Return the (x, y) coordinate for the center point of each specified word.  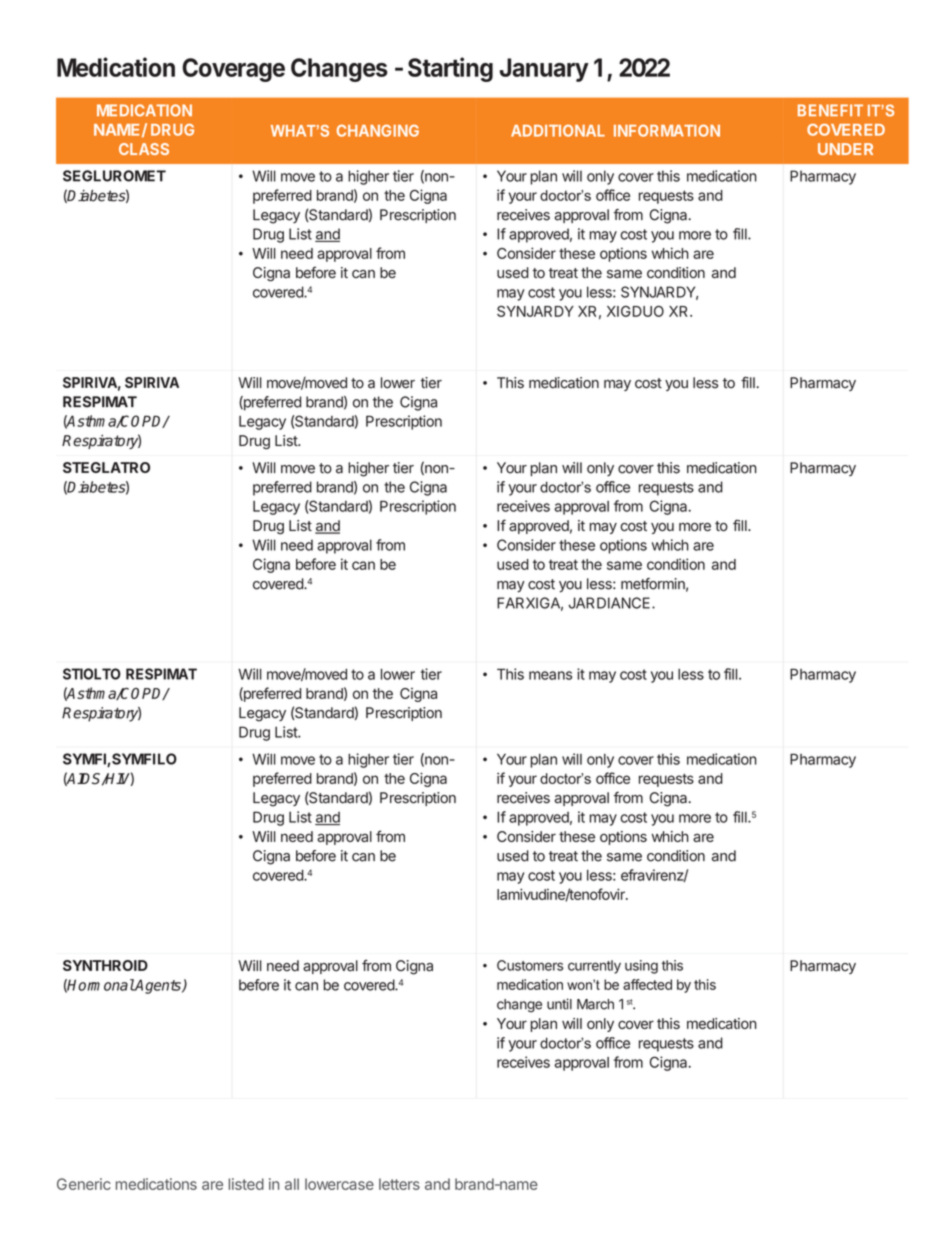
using (641, 967)
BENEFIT (830, 110)
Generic (84, 1184)
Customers (530, 965)
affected (647, 984)
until (559, 1004)
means (550, 675)
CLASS (144, 149)
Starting (450, 69)
